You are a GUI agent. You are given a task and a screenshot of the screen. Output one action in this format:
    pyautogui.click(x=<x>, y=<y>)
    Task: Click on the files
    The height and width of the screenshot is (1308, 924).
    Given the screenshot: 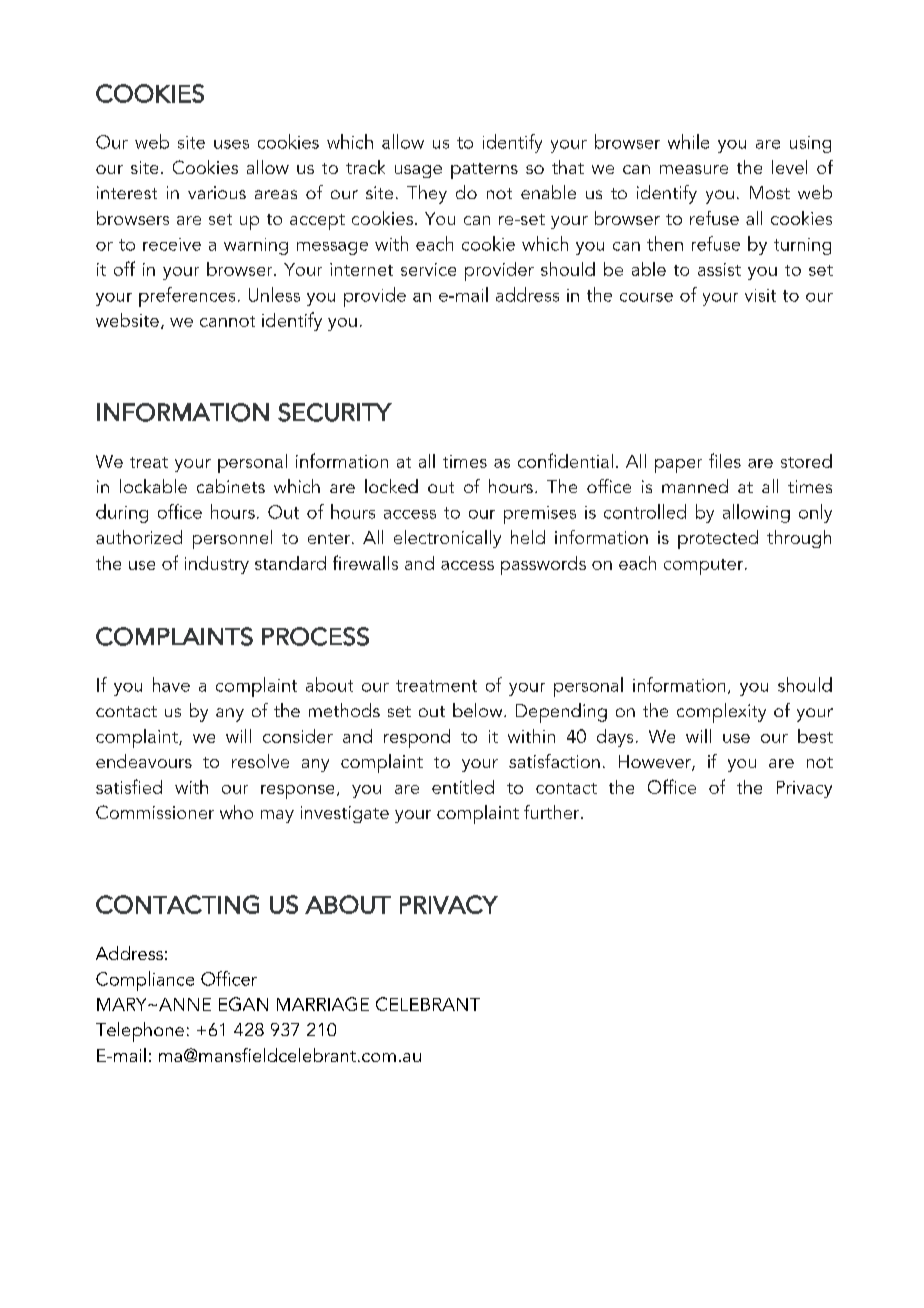 What is the action you would take?
    pyautogui.click(x=725, y=460)
